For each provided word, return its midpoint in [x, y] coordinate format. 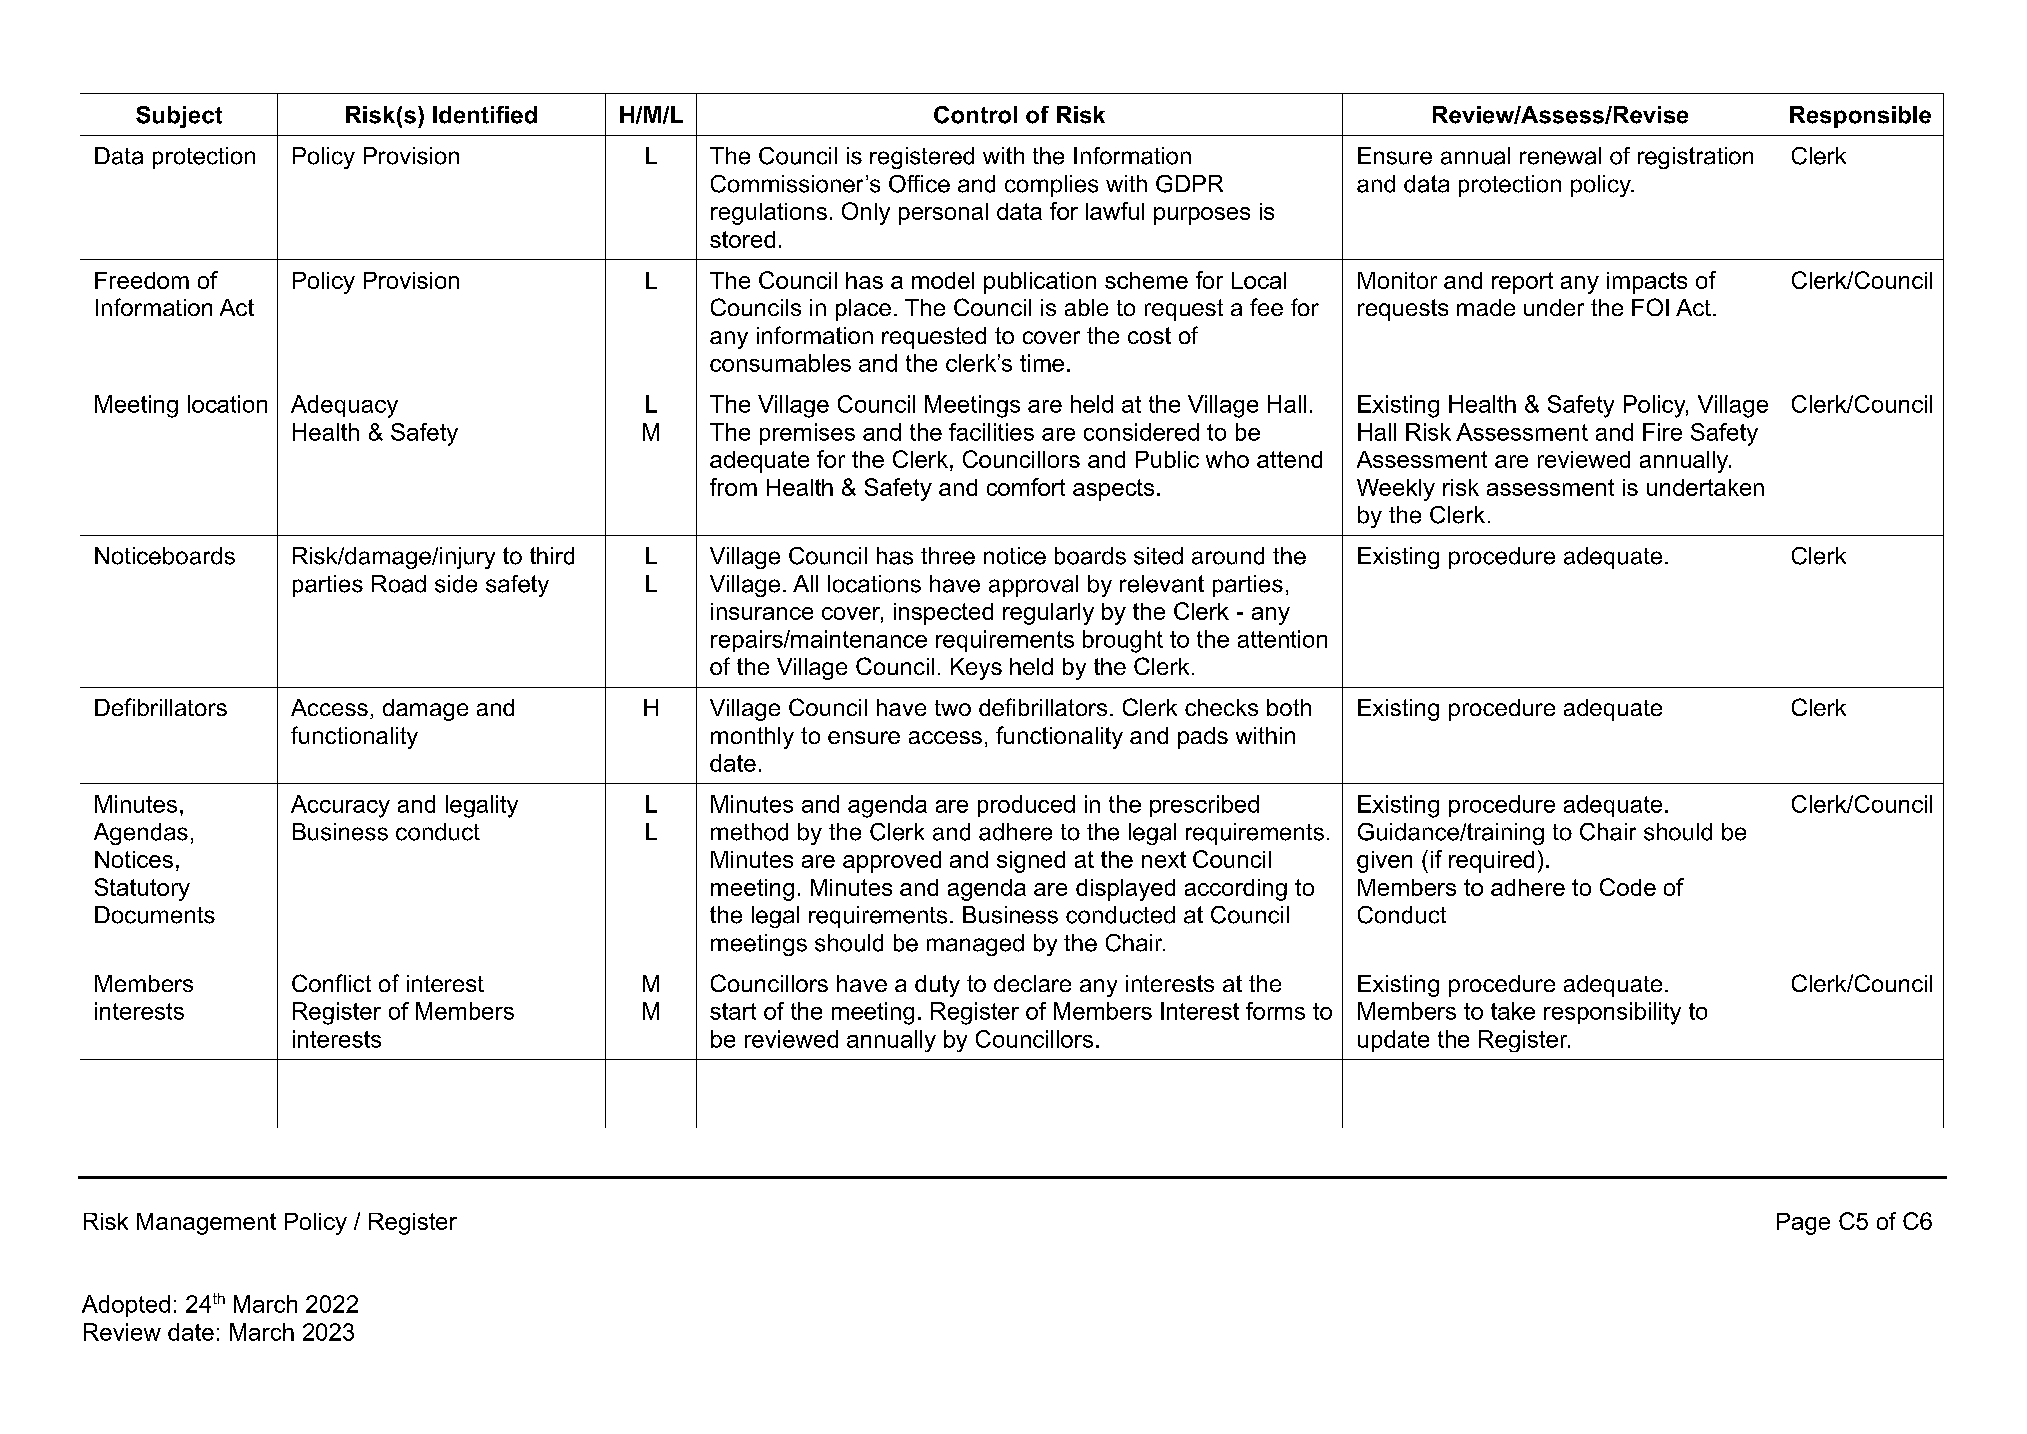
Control [975, 115]
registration [1695, 158]
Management [206, 1224]
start [733, 1011]
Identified [485, 115]
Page [1803, 1224]
